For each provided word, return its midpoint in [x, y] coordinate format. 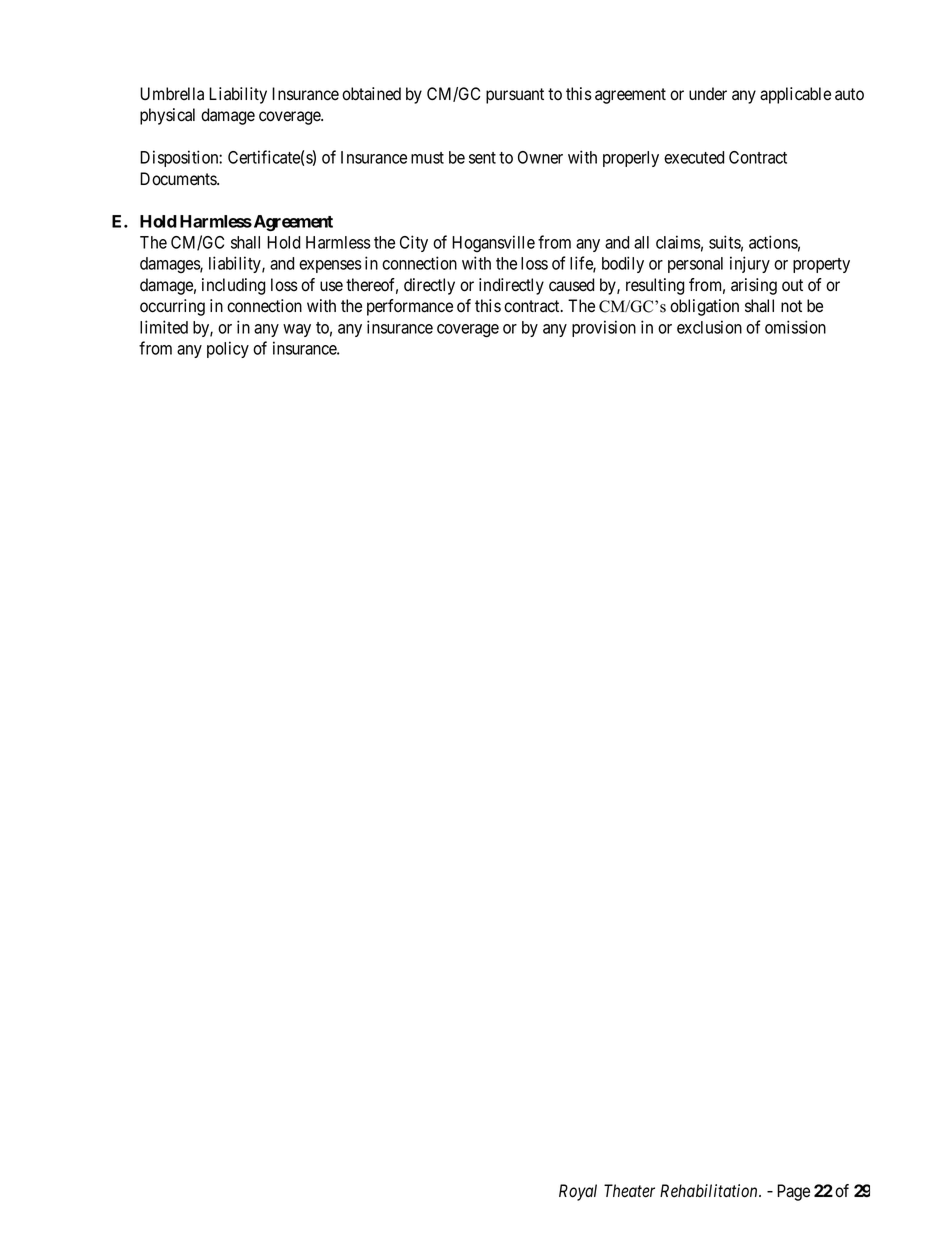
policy [228, 349]
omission [795, 327]
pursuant [515, 96]
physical [167, 116]
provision [604, 328]
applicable [795, 95]
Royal [578, 1192]
